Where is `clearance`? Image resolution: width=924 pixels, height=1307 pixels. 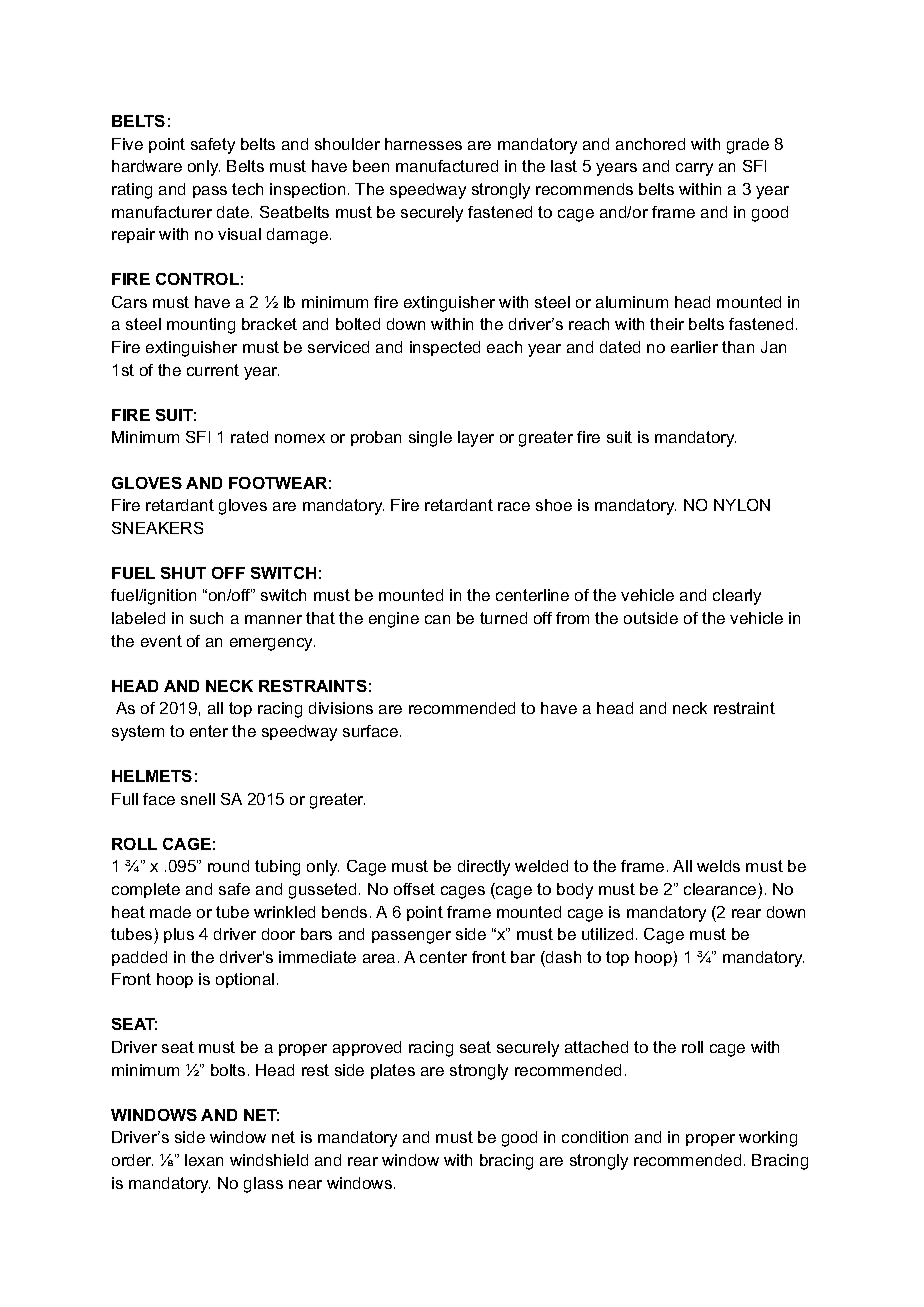 clearance is located at coordinates (720, 889).
